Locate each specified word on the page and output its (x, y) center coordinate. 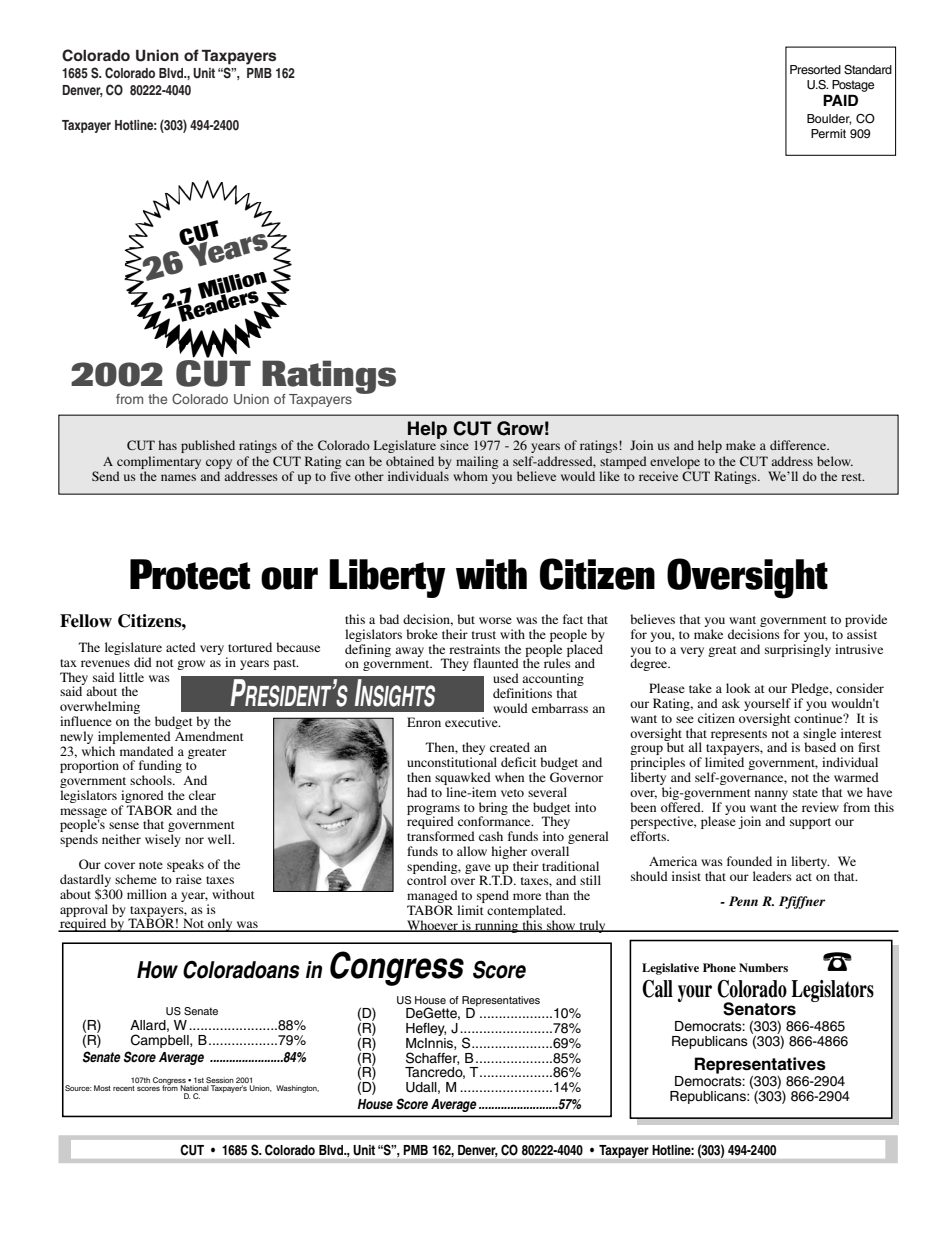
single (819, 735)
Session (220, 1081)
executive (472, 722)
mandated (147, 751)
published (208, 446)
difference (799, 445)
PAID (840, 100)
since (454, 444)
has (168, 445)
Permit (828, 133)
